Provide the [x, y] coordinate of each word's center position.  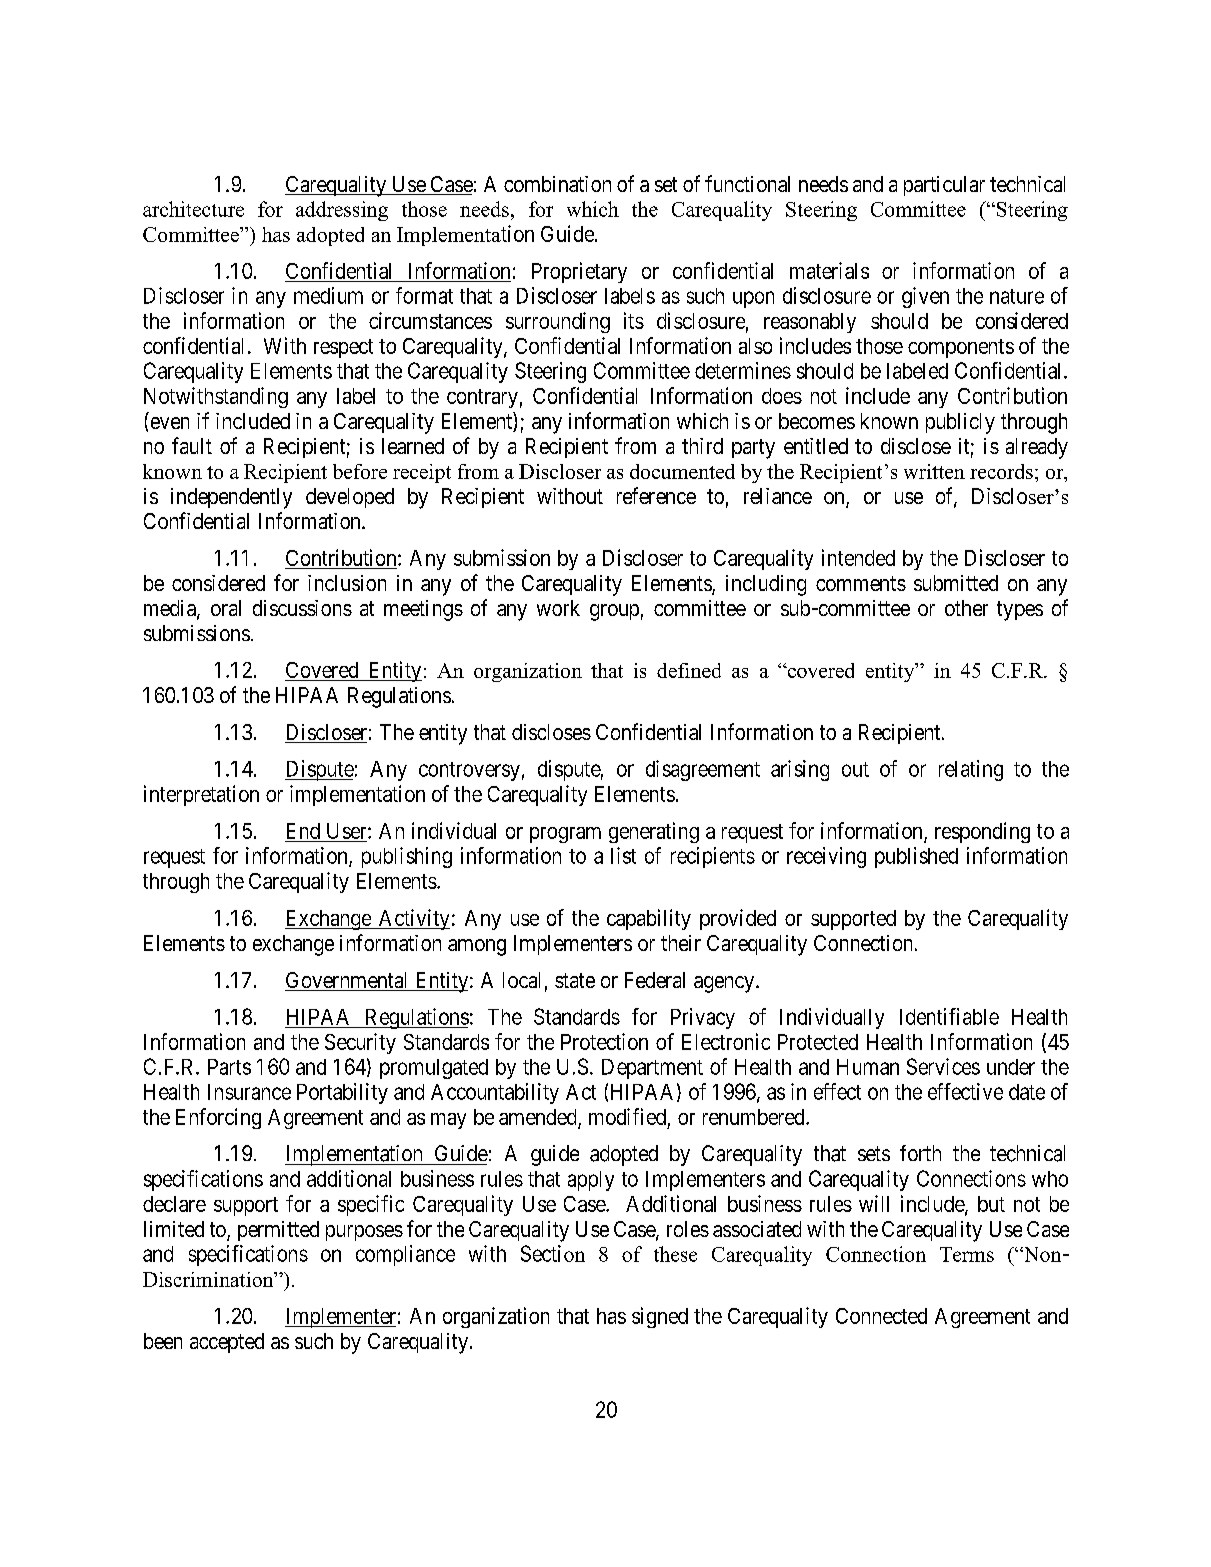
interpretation [201, 795]
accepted [227, 1343]
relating [971, 770]
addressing [342, 211]
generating [654, 832]
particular [944, 186]
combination [557, 184]
